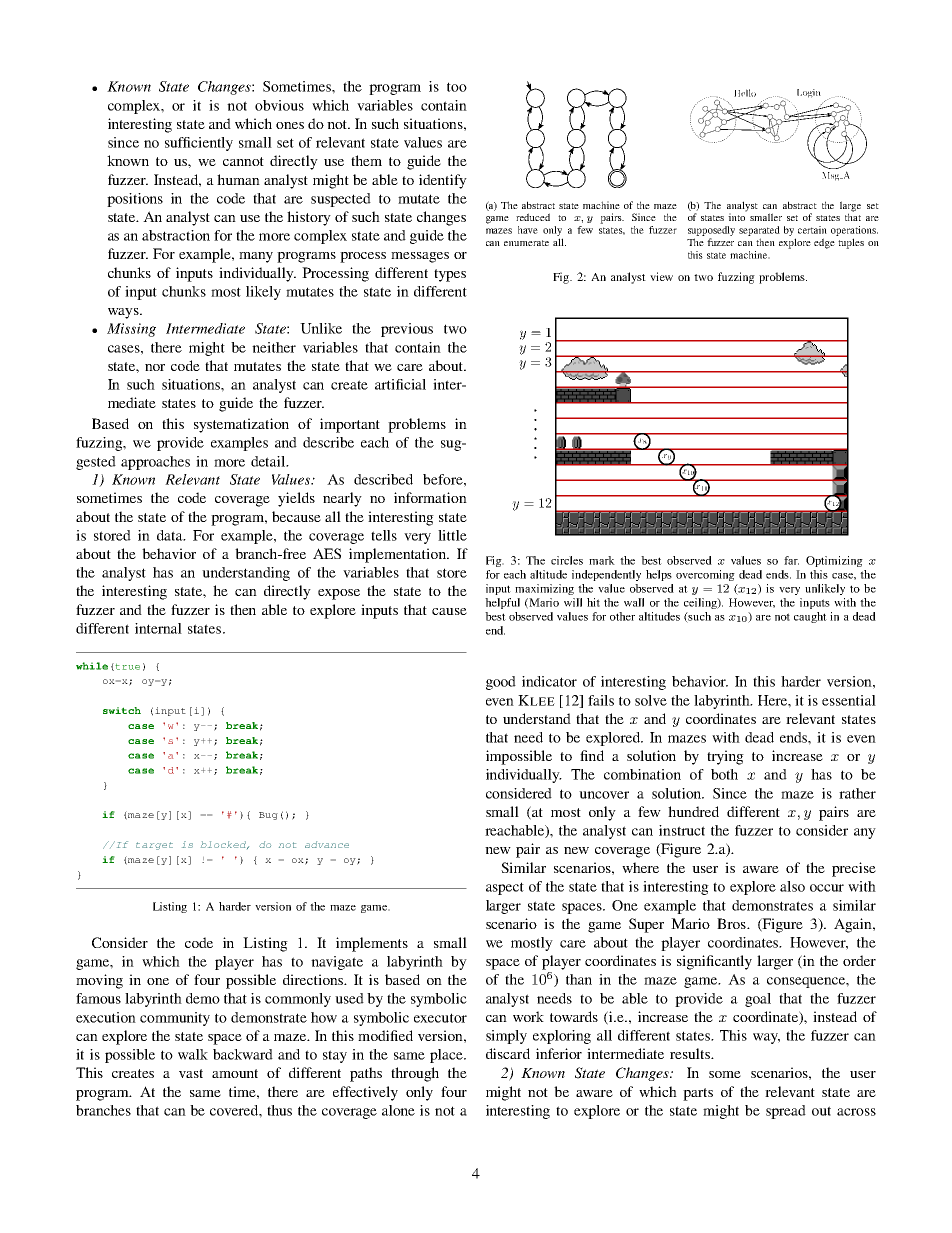 This screenshot has height=1233, width=952. Describe the element at coordinates (737, 216) in the screenshot. I see `into` at that location.
